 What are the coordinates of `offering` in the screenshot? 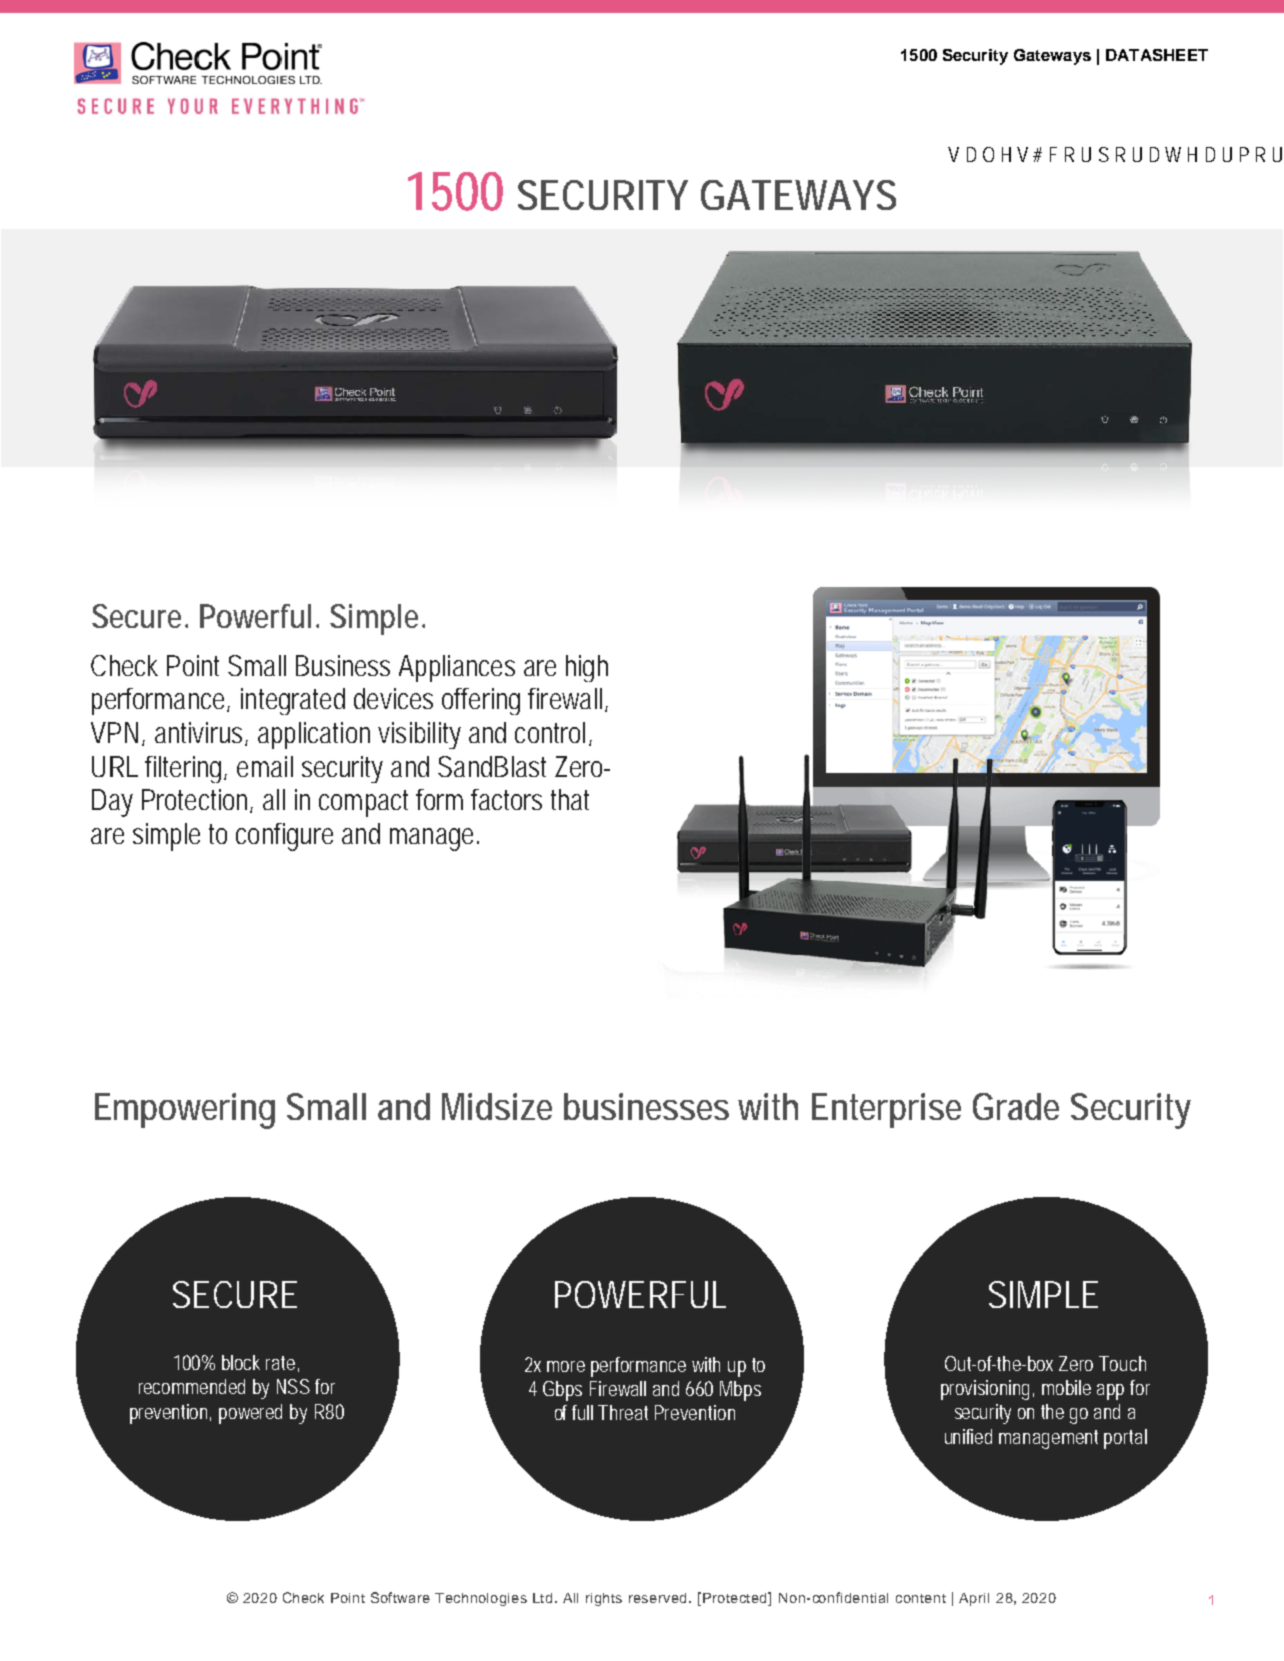 It's located at (481, 701).
